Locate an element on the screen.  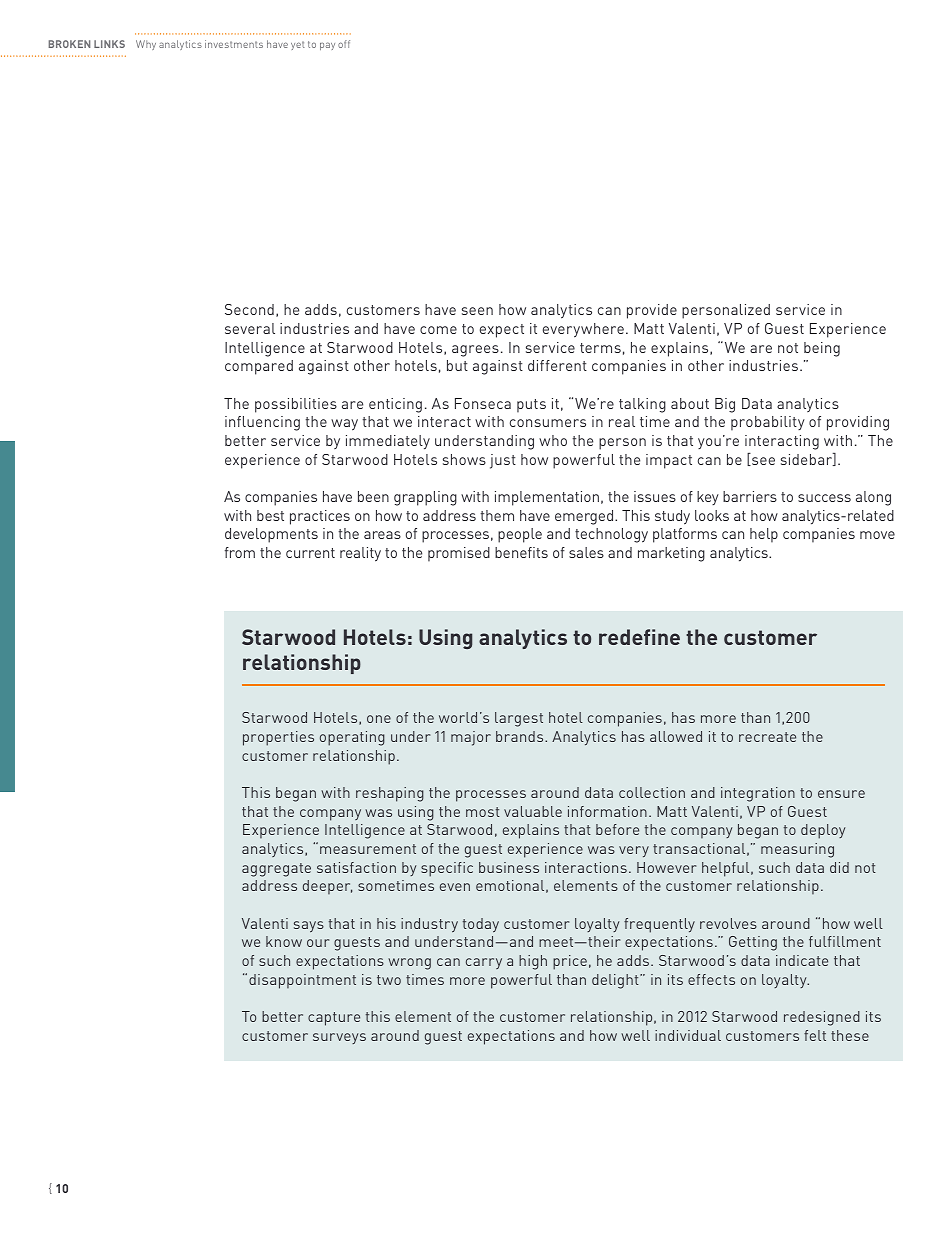
seen is located at coordinates (477, 311).
